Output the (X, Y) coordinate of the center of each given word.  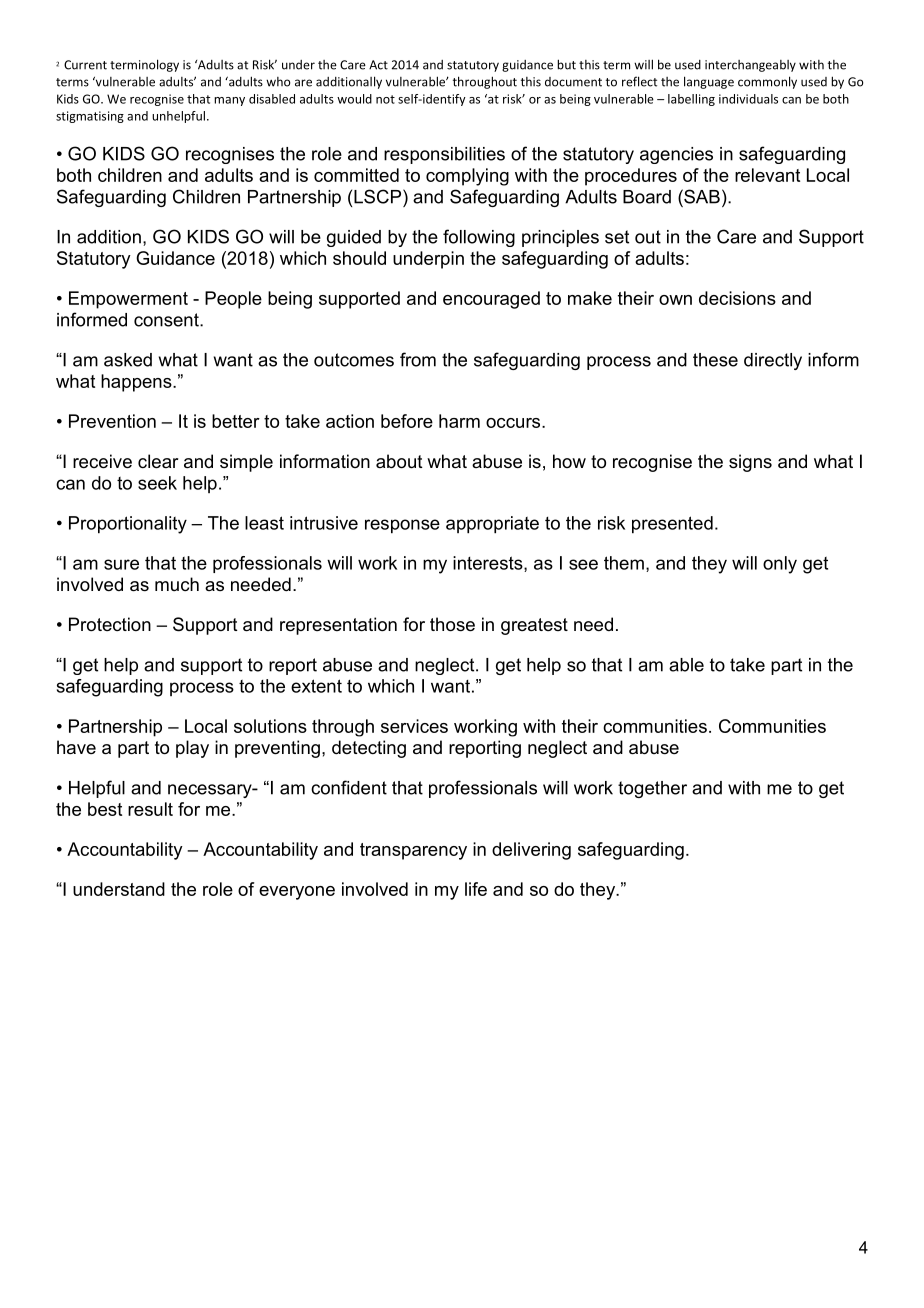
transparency (413, 851)
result (150, 809)
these (715, 360)
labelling (691, 100)
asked (128, 360)
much (177, 584)
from (418, 359)
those (452, 624)
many (229, 101)
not (385, 99)
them (624, 563)
